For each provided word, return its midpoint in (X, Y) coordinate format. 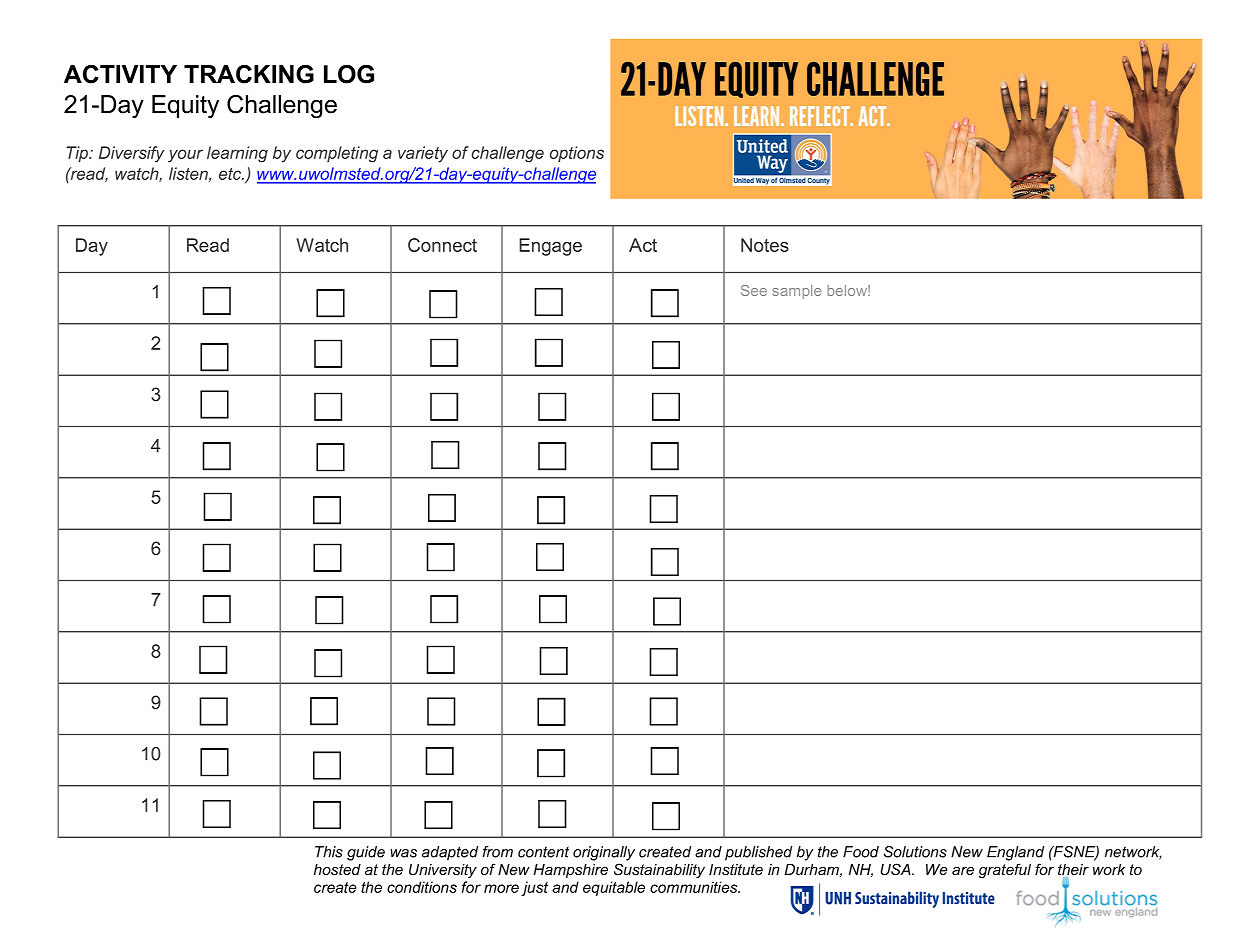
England (1015, 853)
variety (423, 154)
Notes (765, 245)
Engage (550, 247)
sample (796, 292)
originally (604, 853)
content (543, 852)
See (754, 290)
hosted (337, 869)
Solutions (915, 852)
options (577, 154)
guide (366, 853)
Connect (442, 245)
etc (231, 174)
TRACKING (249, 74)
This (329, 852)
